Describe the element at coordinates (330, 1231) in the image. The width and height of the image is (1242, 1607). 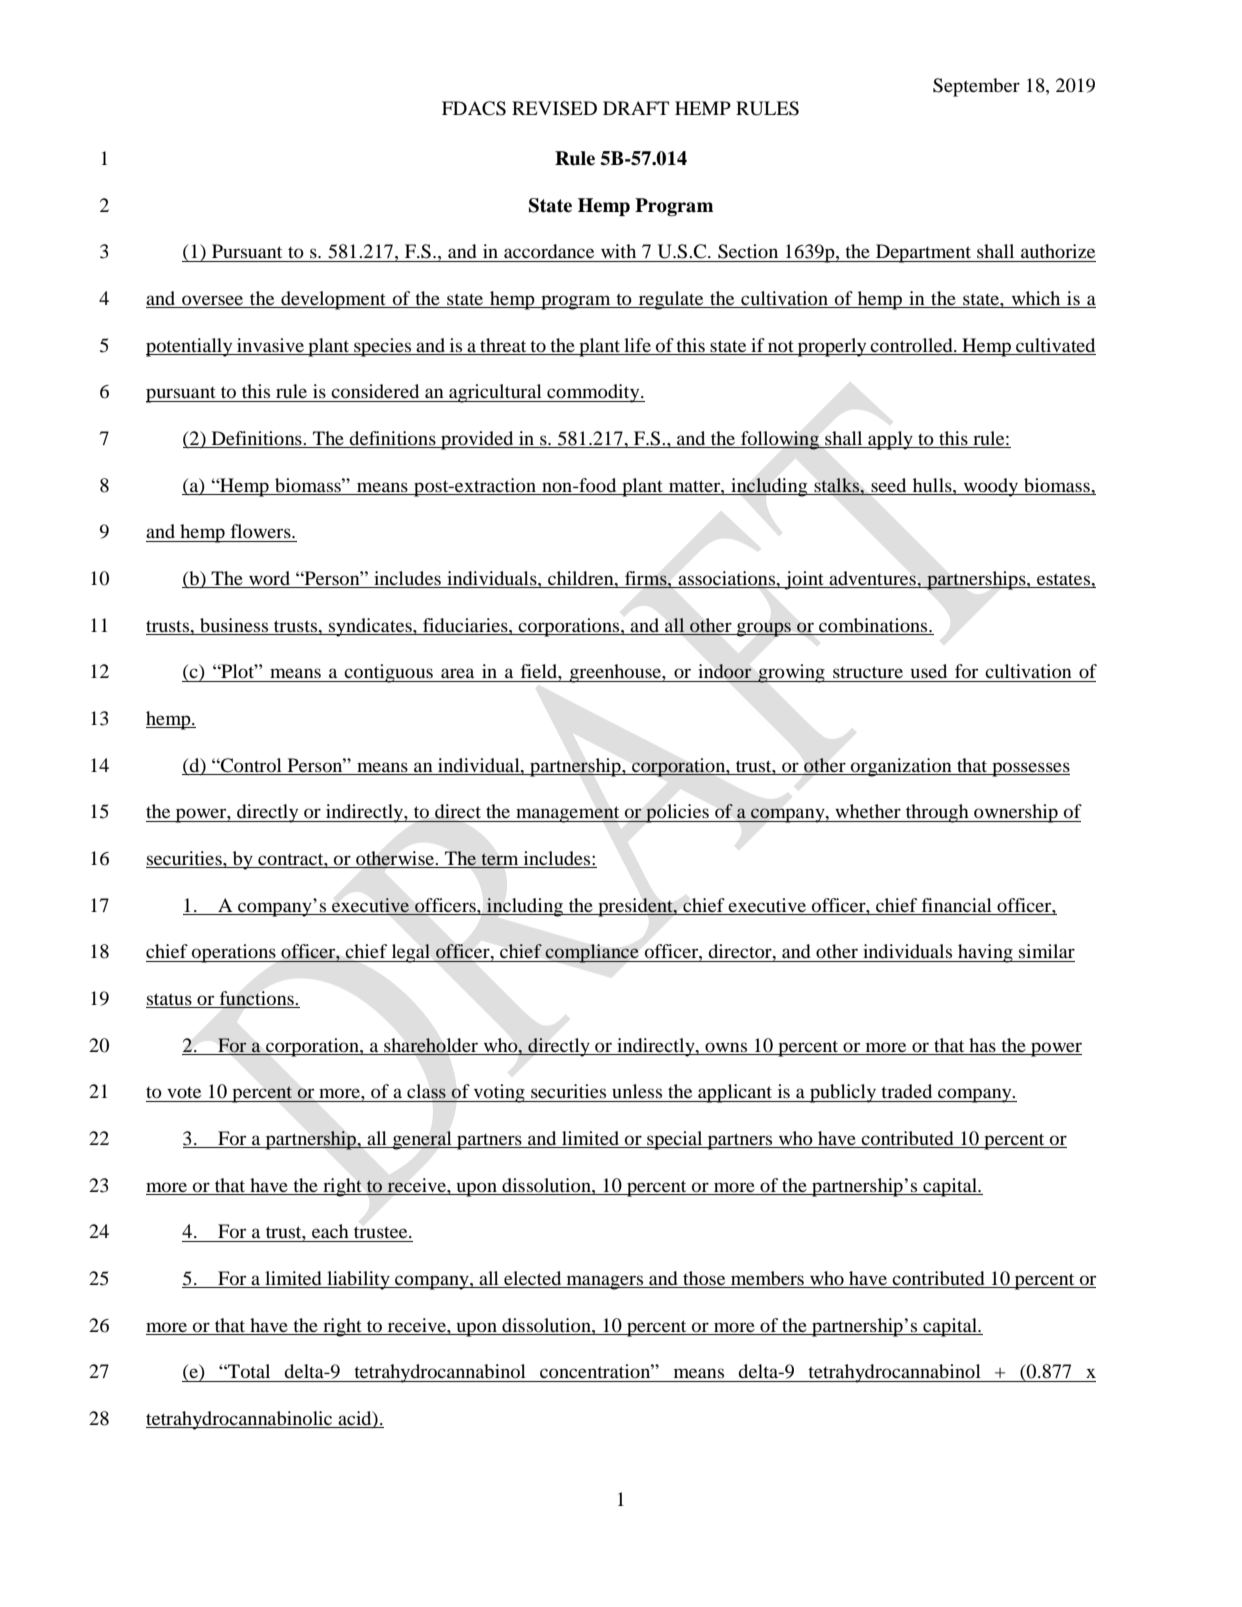
I see `each` at that location.
